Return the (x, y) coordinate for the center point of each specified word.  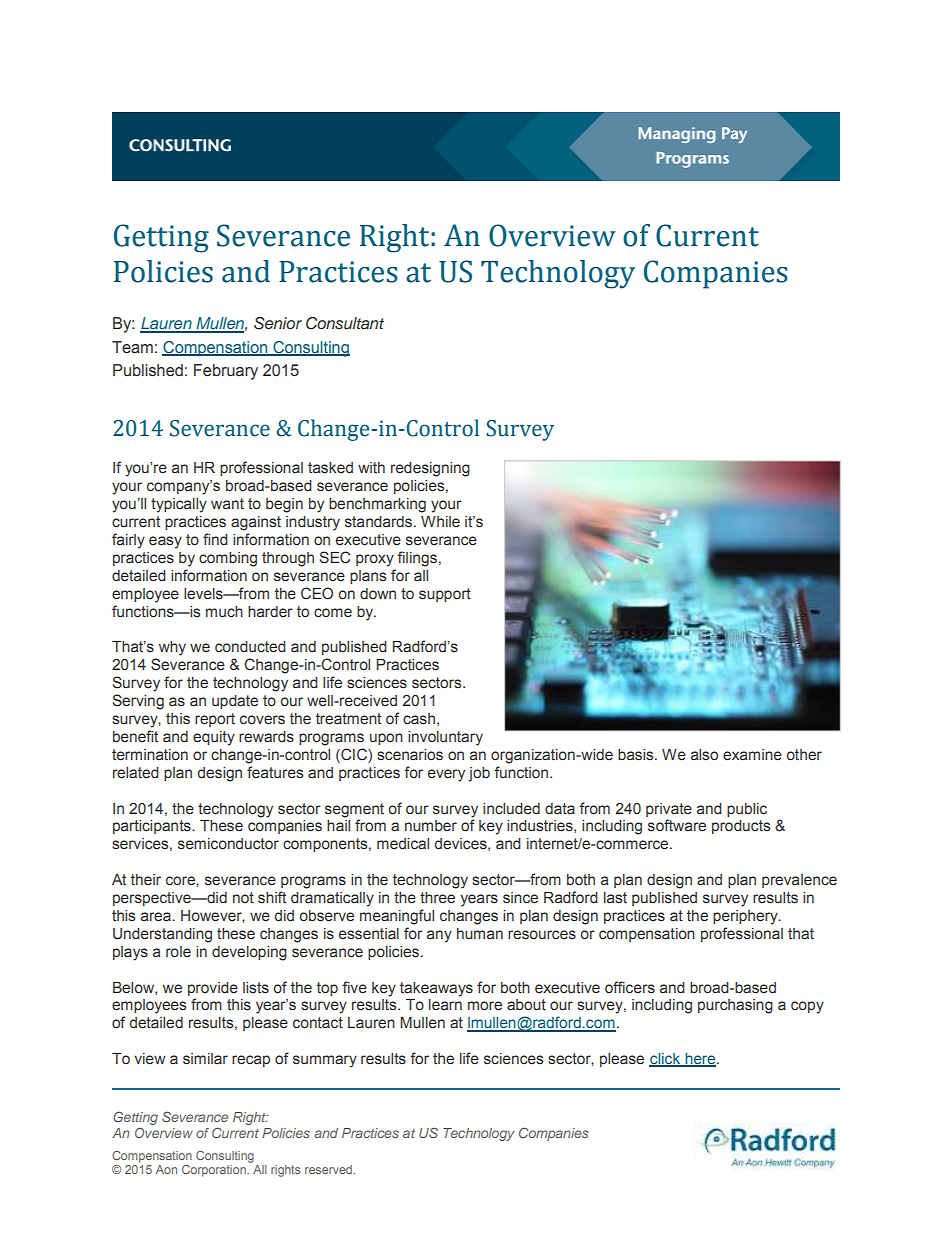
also (704, 755)
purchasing (735, 1006)
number (431, 826)
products (741, 827)
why (172, 648)
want (227, 504)
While (440, 522)
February (226, 372)
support (445, 595)
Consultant (345, 323)
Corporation (215, 1171)
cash (419, 719)
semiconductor (228, 844)
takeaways (436, 989)
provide (213, 989)
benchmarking (377, 505)
